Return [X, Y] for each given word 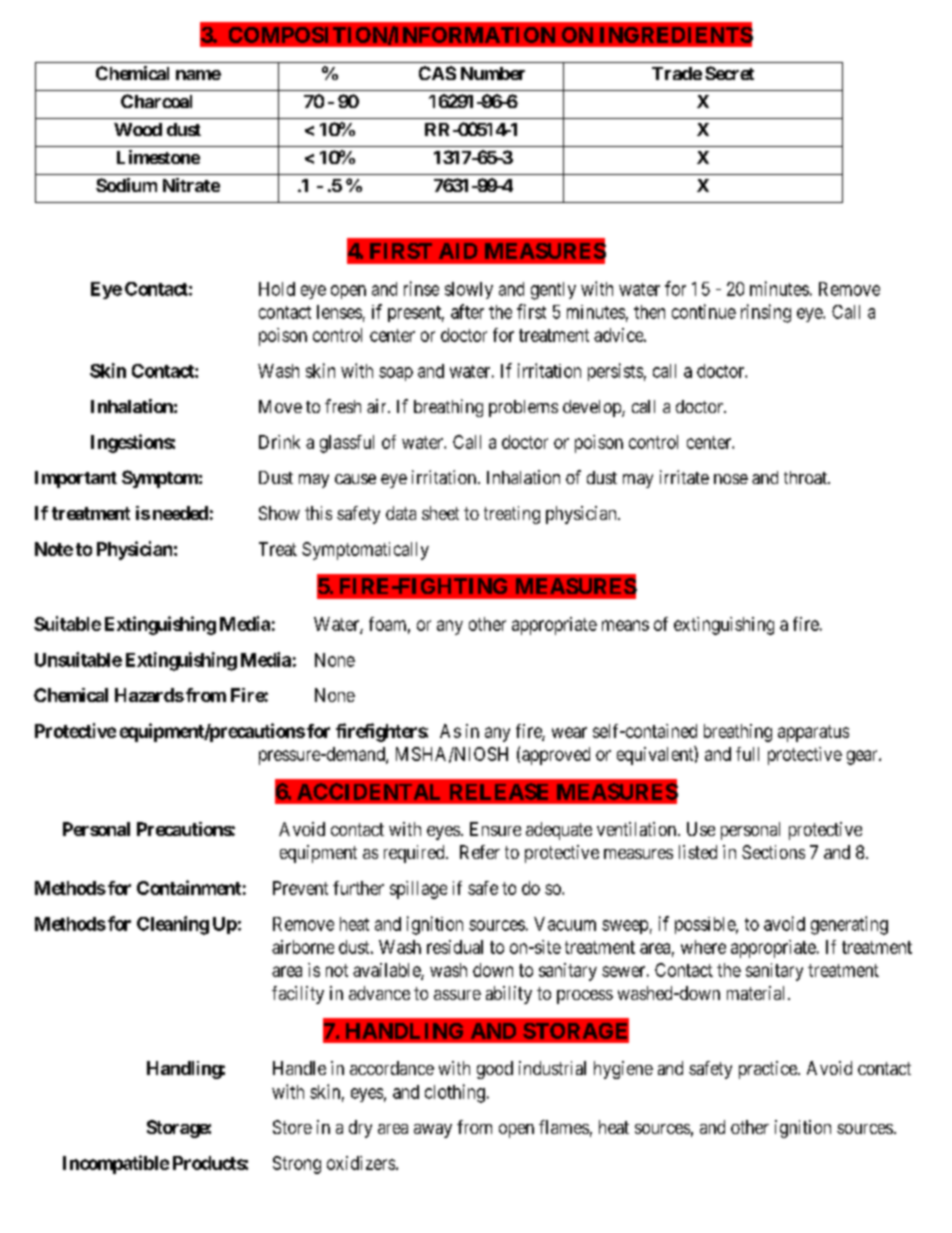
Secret [729, 73]
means [625, 625]
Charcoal [156, 101]
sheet [440, 513]
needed [180, 513]
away [433, 1131]
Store [292, 1127]
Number [493, 73]
